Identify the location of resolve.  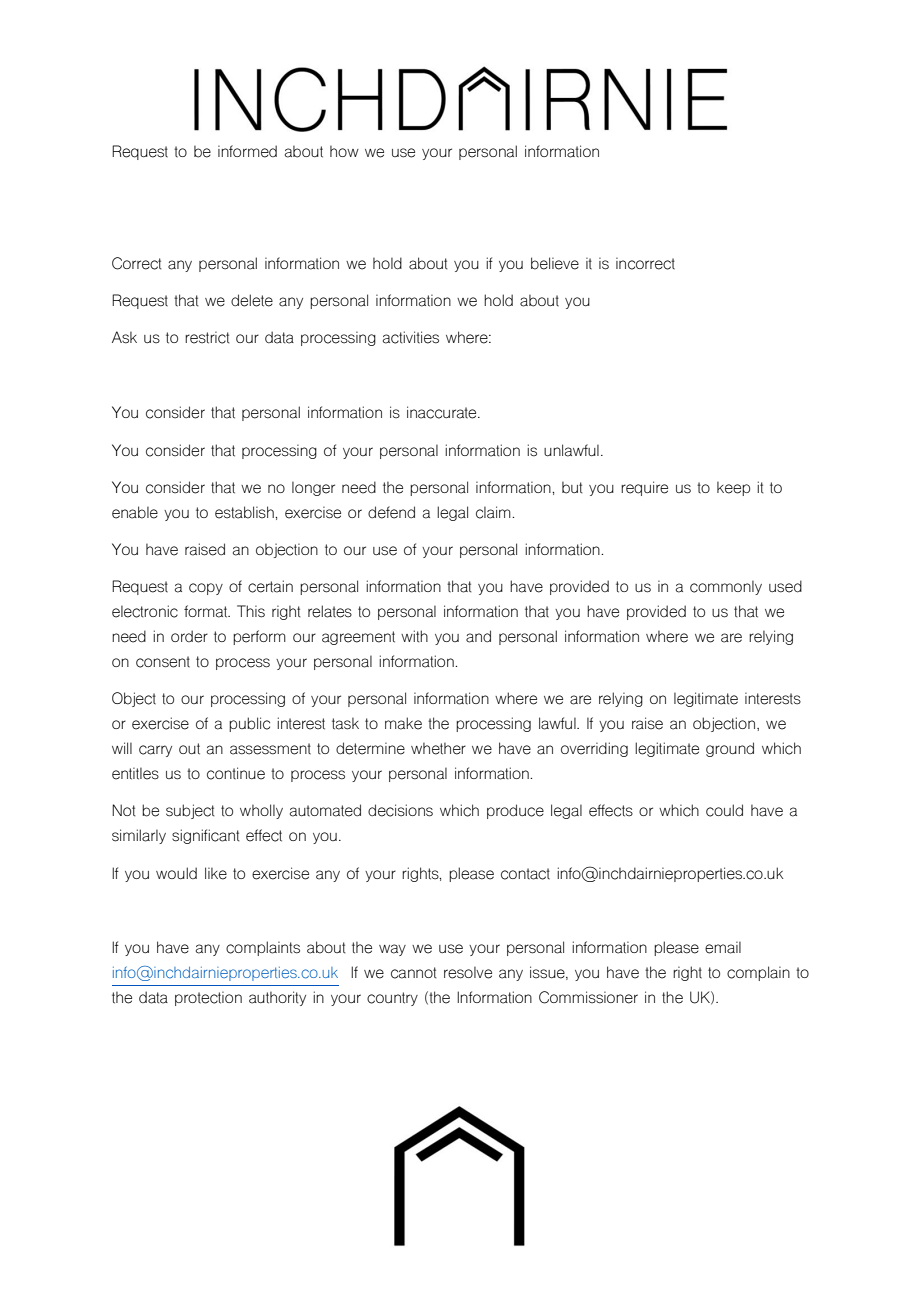
(468, 973).
